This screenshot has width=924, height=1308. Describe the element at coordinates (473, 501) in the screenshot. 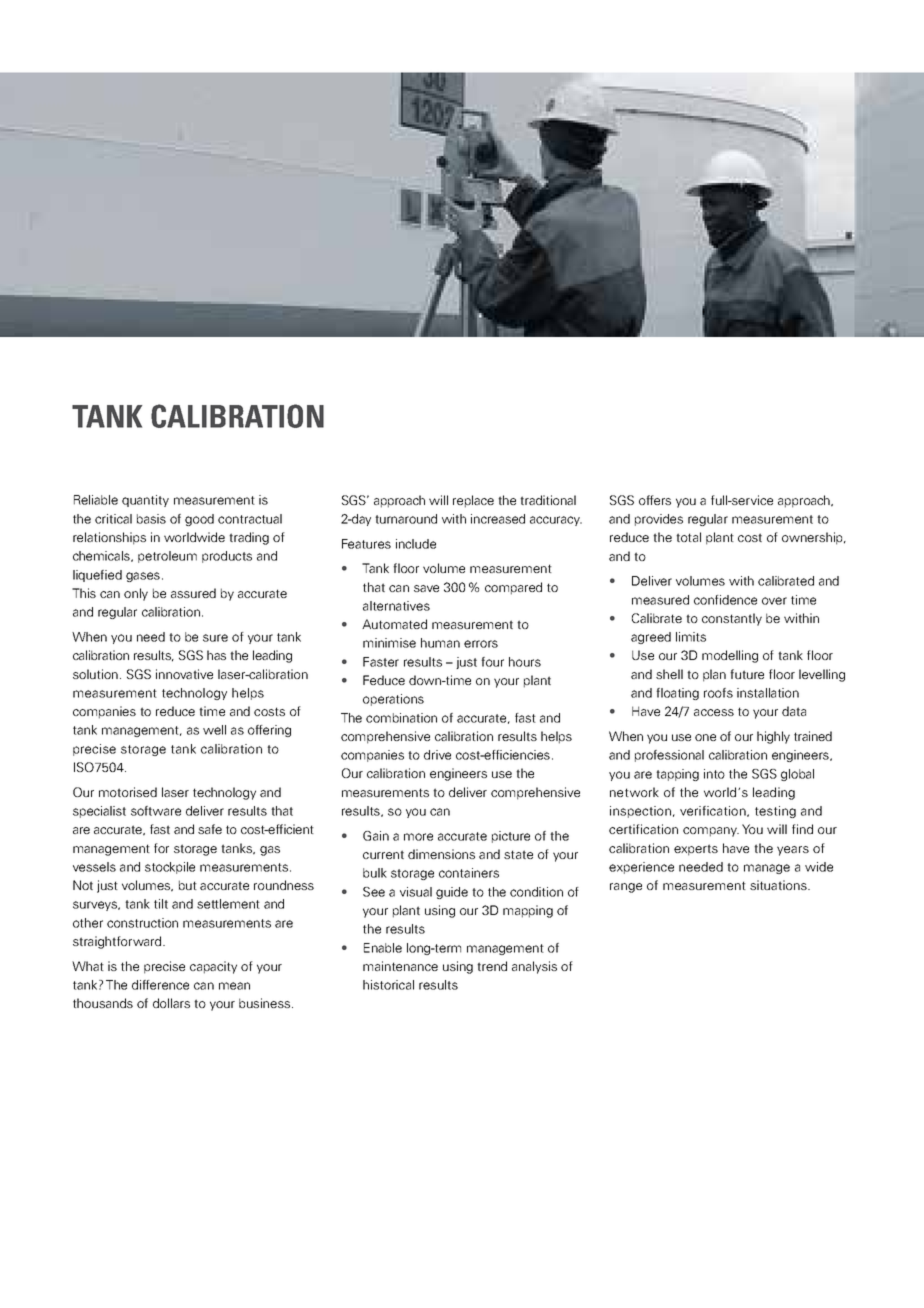

I see `replace` at that location.
